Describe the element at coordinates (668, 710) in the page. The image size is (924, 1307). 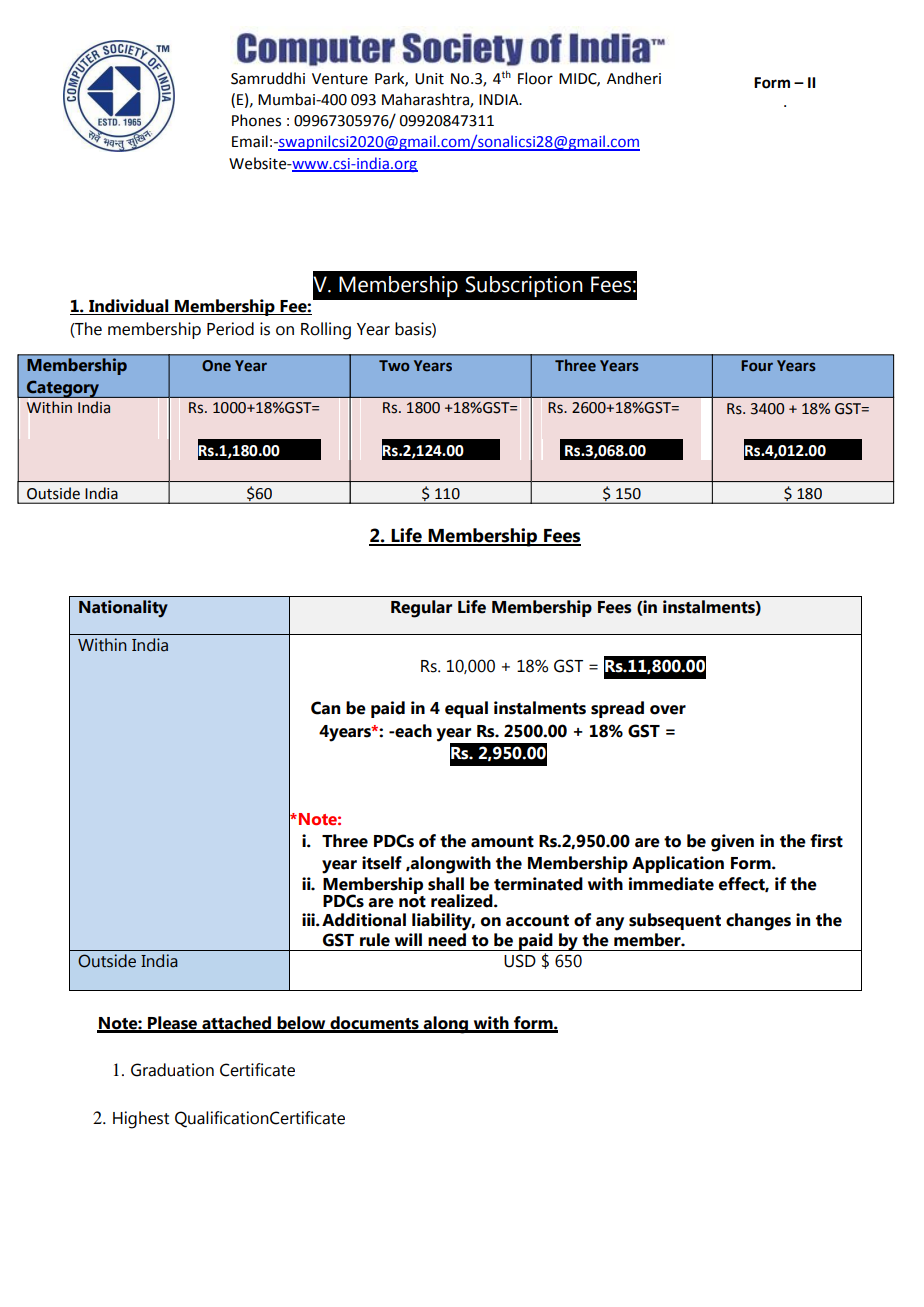
I see `over` at that location.
